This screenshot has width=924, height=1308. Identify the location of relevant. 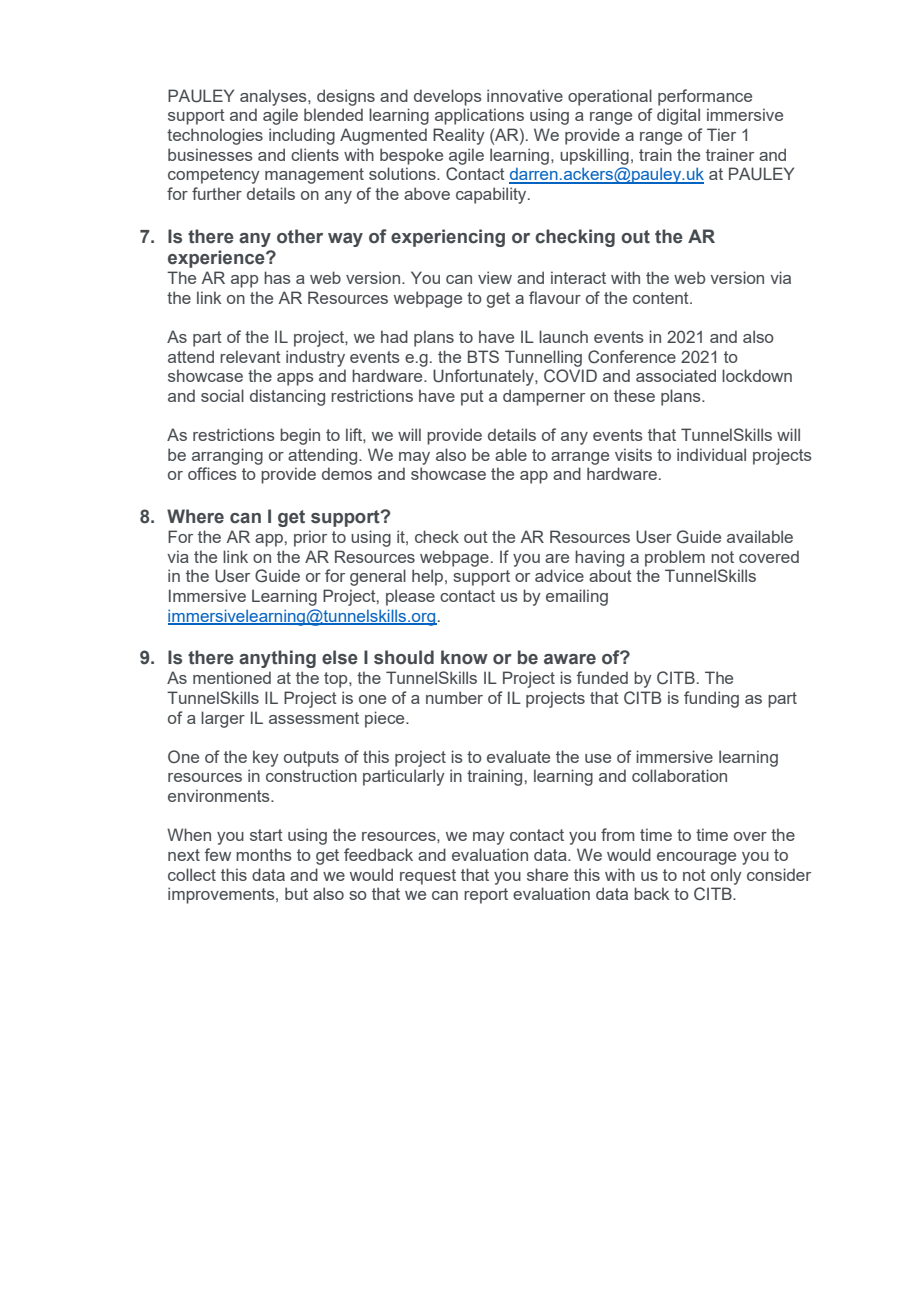
(250, 356).
